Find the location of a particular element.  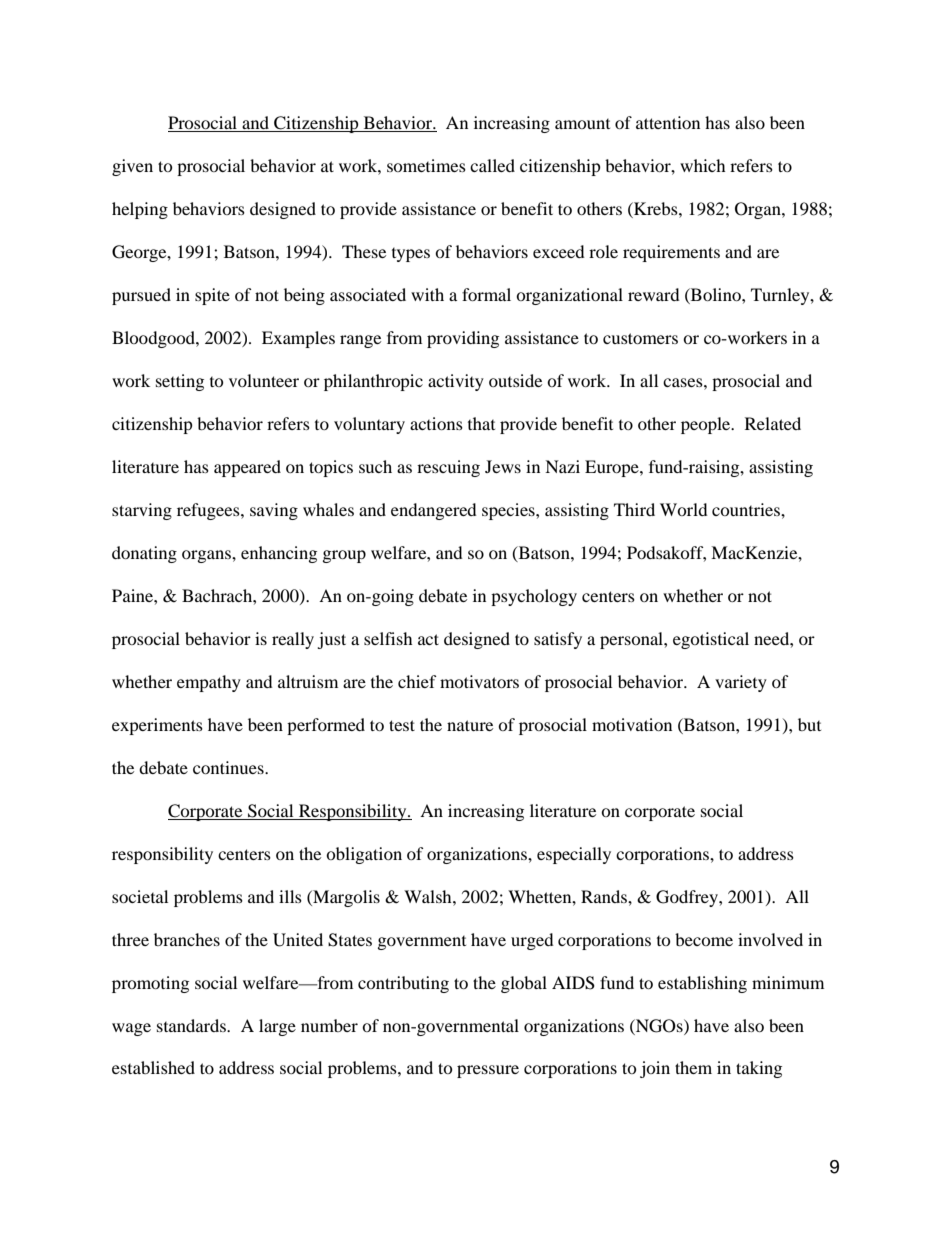

standards is located at coordinates (192, 1025).
